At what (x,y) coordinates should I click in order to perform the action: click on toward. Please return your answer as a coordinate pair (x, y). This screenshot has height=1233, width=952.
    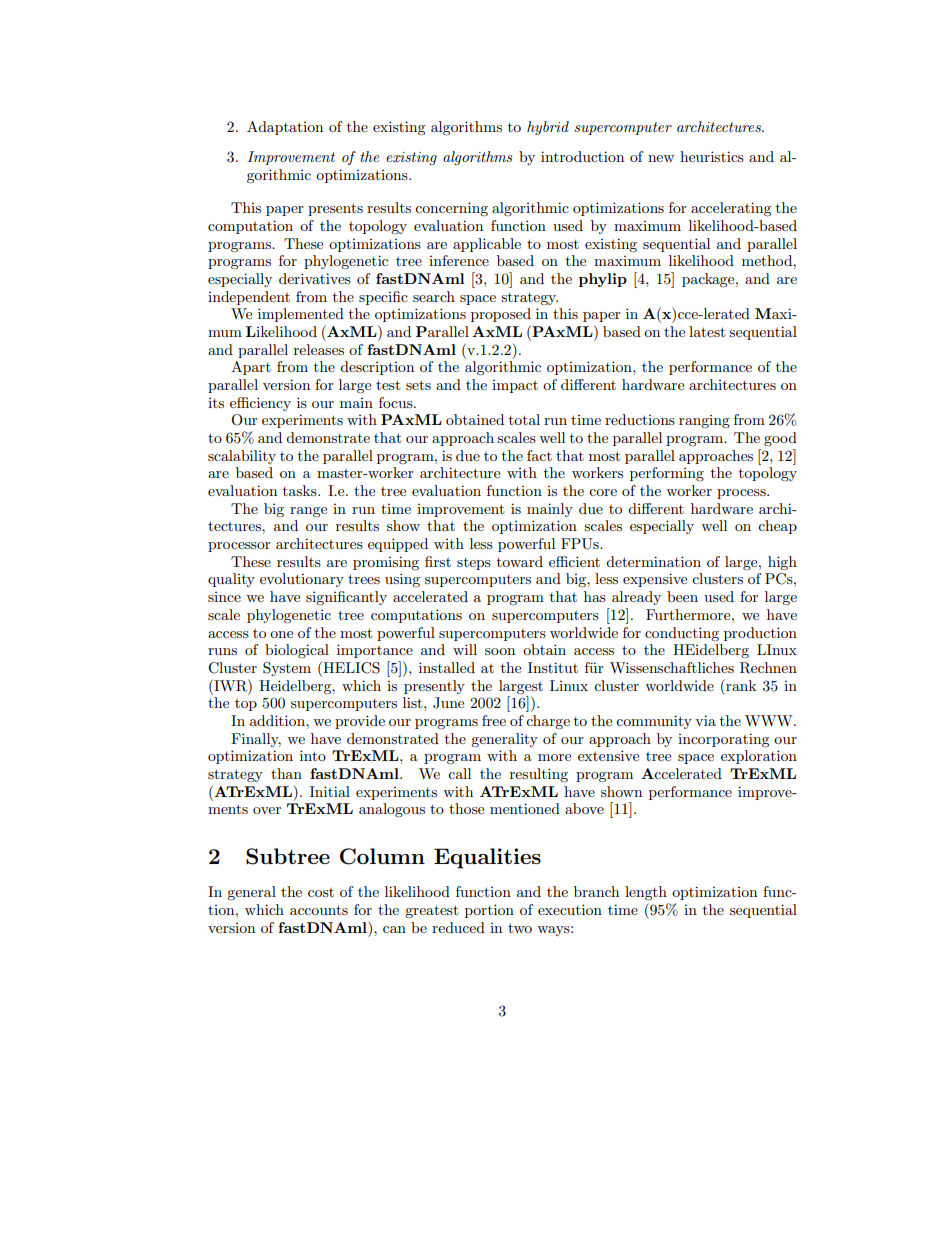
    Looking at the image, I should click on (520, 561).
